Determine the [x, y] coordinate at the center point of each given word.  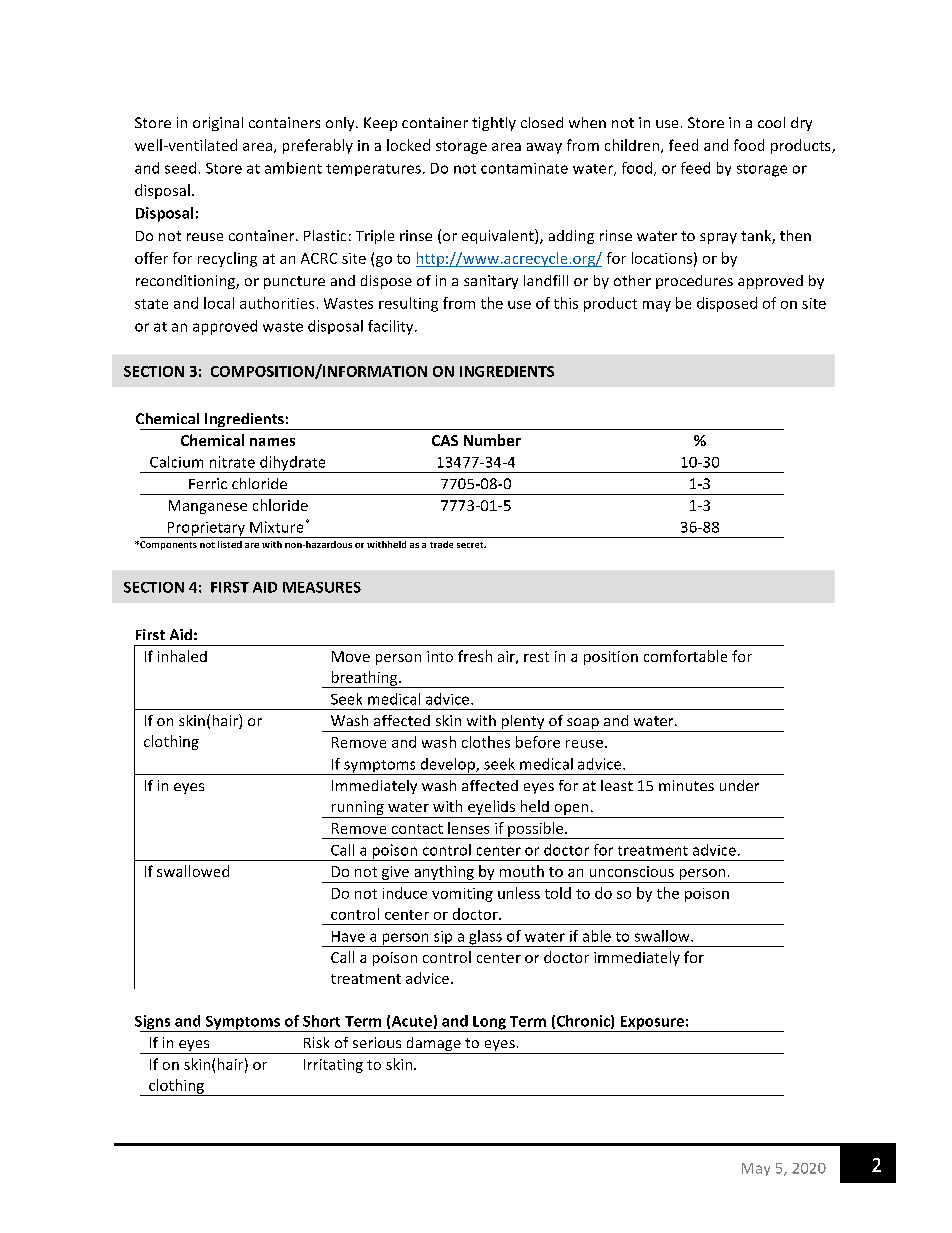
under [739, 785]
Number [492, 440]
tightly [494, 124]
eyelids [491, 809]
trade [441, 544]
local [219, 303]
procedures [694, 282]
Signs [154, 1023]
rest [536, 657]
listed [230, 544]
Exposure [652, 1024]
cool [771, 122]
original [218, 124]
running [357, 809]
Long [489, 1024]
